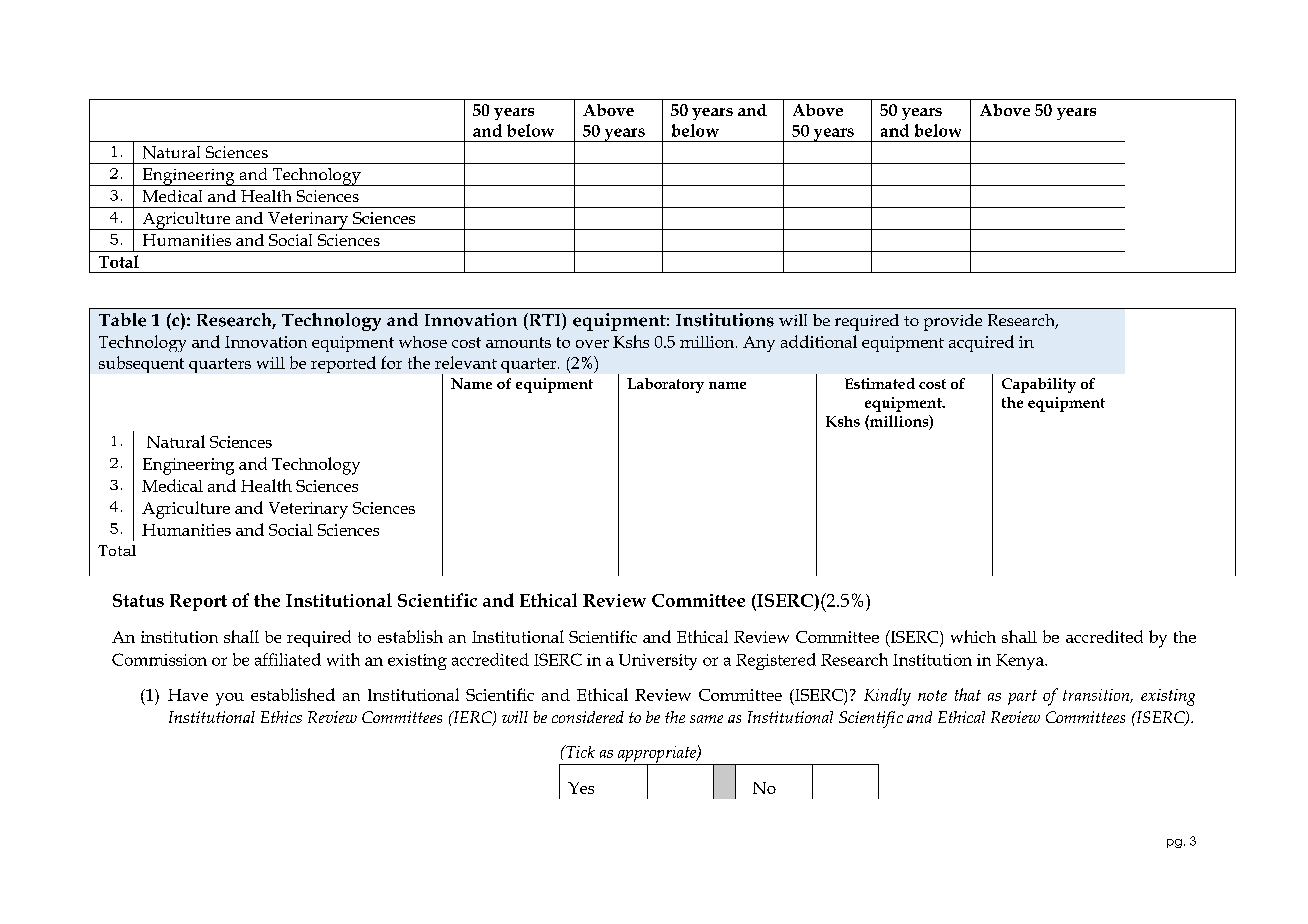 Image resolution: width=1308 pixels, height=924 pixels. Describe the element at coordinates (581, 788) in the screenshot. I see `Yes` at that location.
